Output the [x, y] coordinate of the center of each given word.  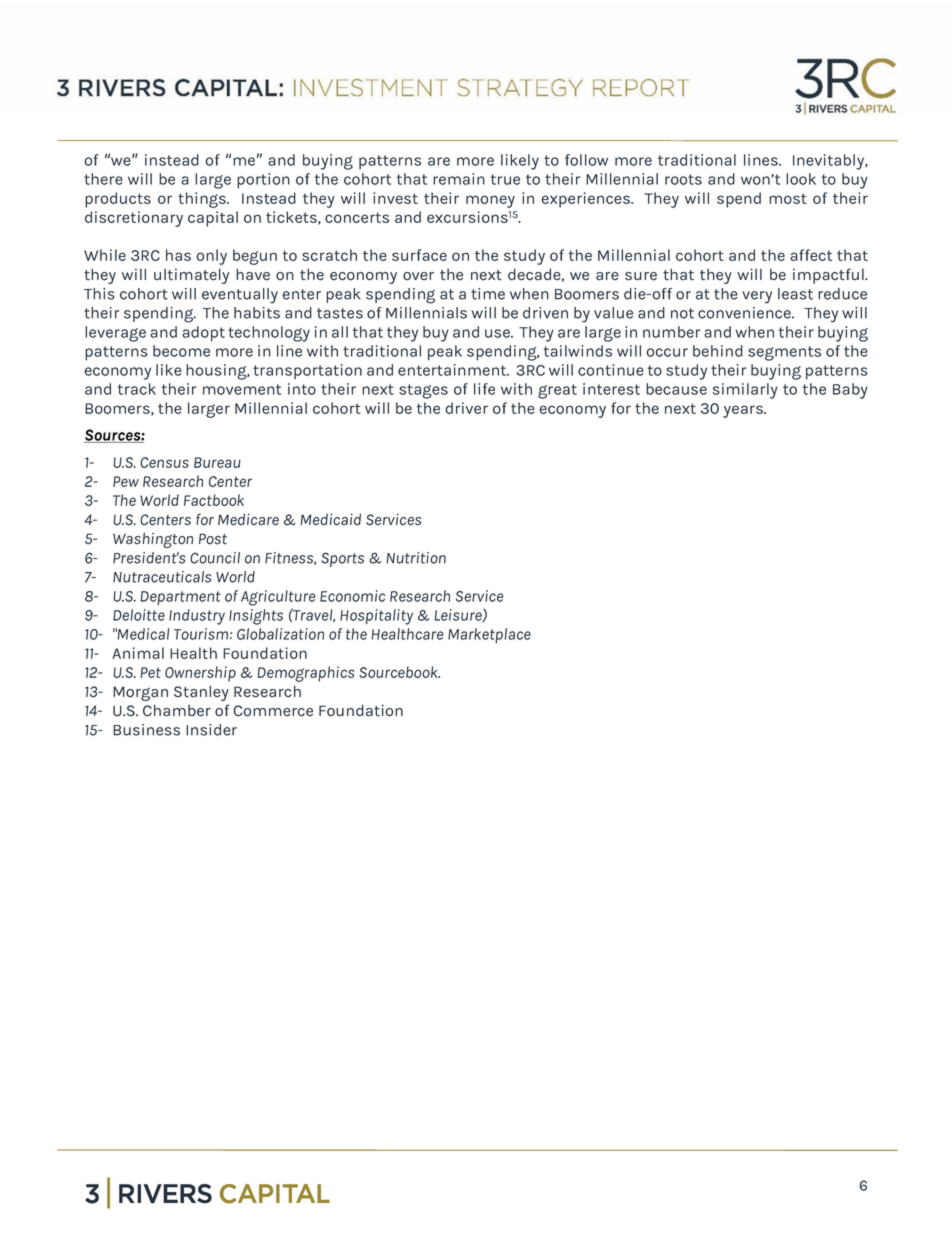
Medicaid [330, 519]
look [801, 179]
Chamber [177, 710]
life [484, 389]
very [757, 297]
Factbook [214, 500]
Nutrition [416, 558]
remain [459, 179]
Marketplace [489, 635]
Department [180, 598]
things [203, 200]
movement [242, 389]
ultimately [191, 276]
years [744, 411]
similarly [745, 391]
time [488, 294]
